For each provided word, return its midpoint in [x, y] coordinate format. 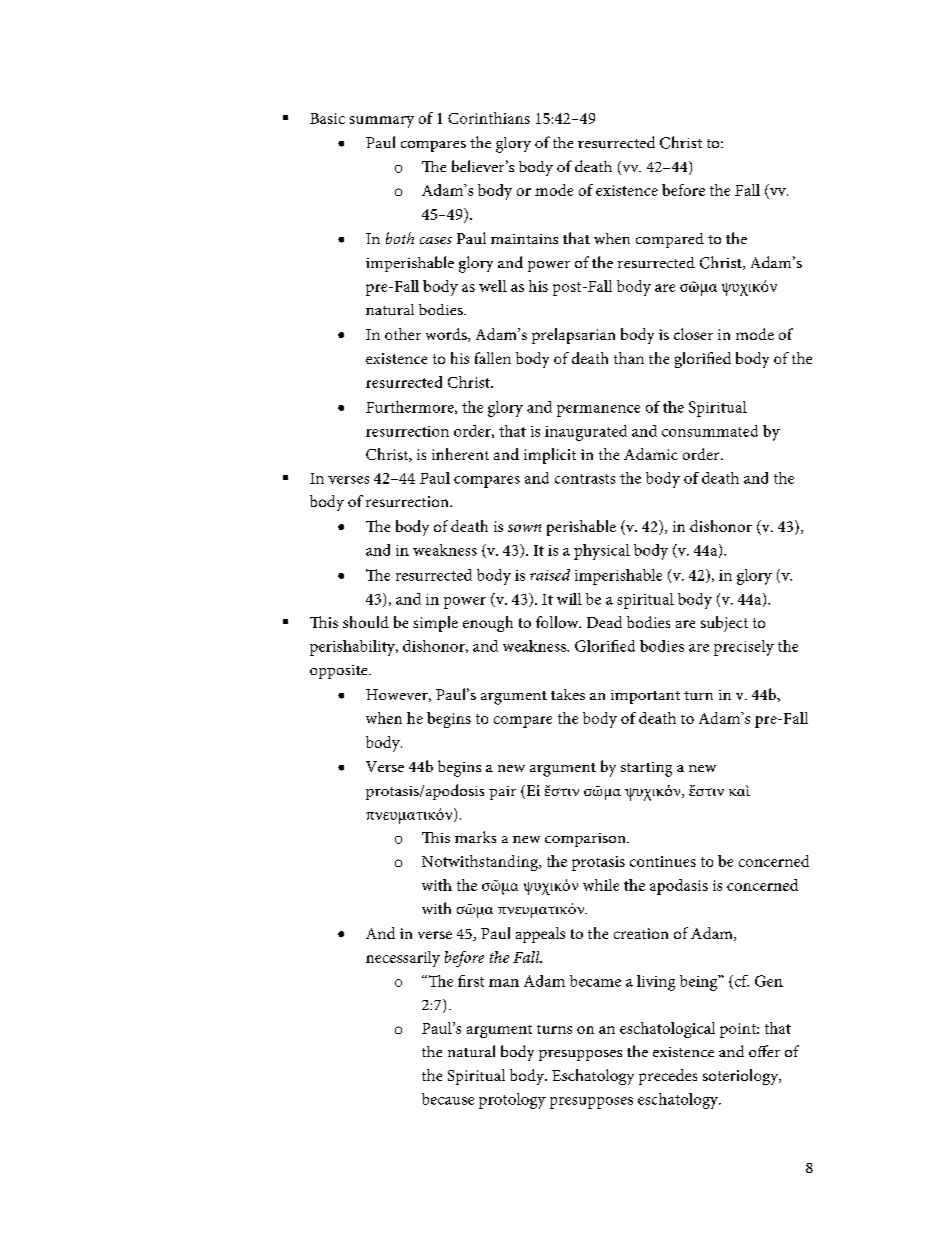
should [366, 622]
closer [693, 334]
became [595, 981]
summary [382, 122]
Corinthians [489, 118]
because [448, 1099]
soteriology [742, 1077]
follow [558, 622]
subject [724, 624]
